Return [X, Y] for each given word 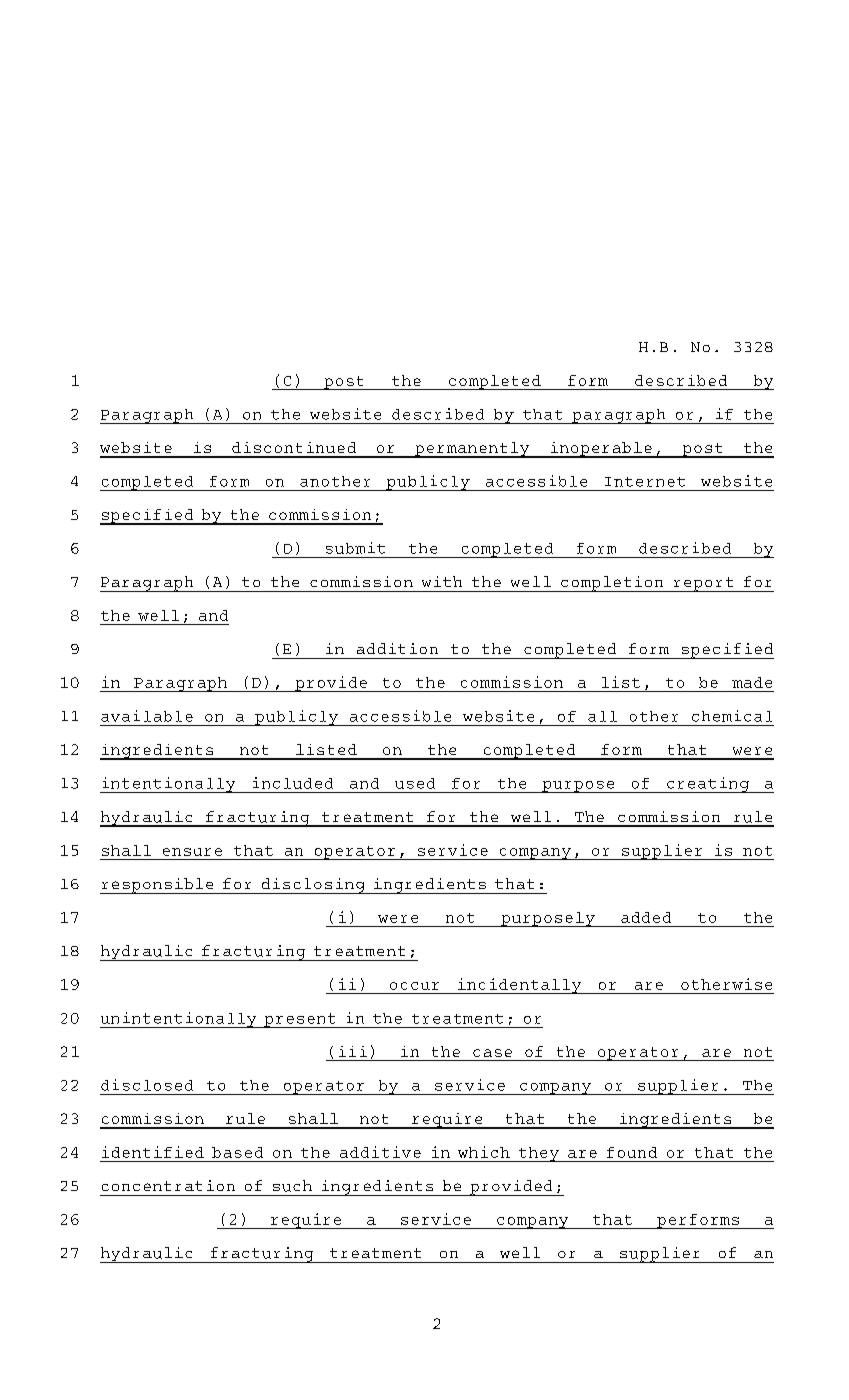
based [237, 1152]
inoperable [601, 450]
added [646, 917]
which [484, 1152]
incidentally [520, 986]
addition [397, 648]
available [147, 716]
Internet [645, 482]
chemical [732, 716]
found [632, 1152]
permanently [472, 450]
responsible [158, 886]
